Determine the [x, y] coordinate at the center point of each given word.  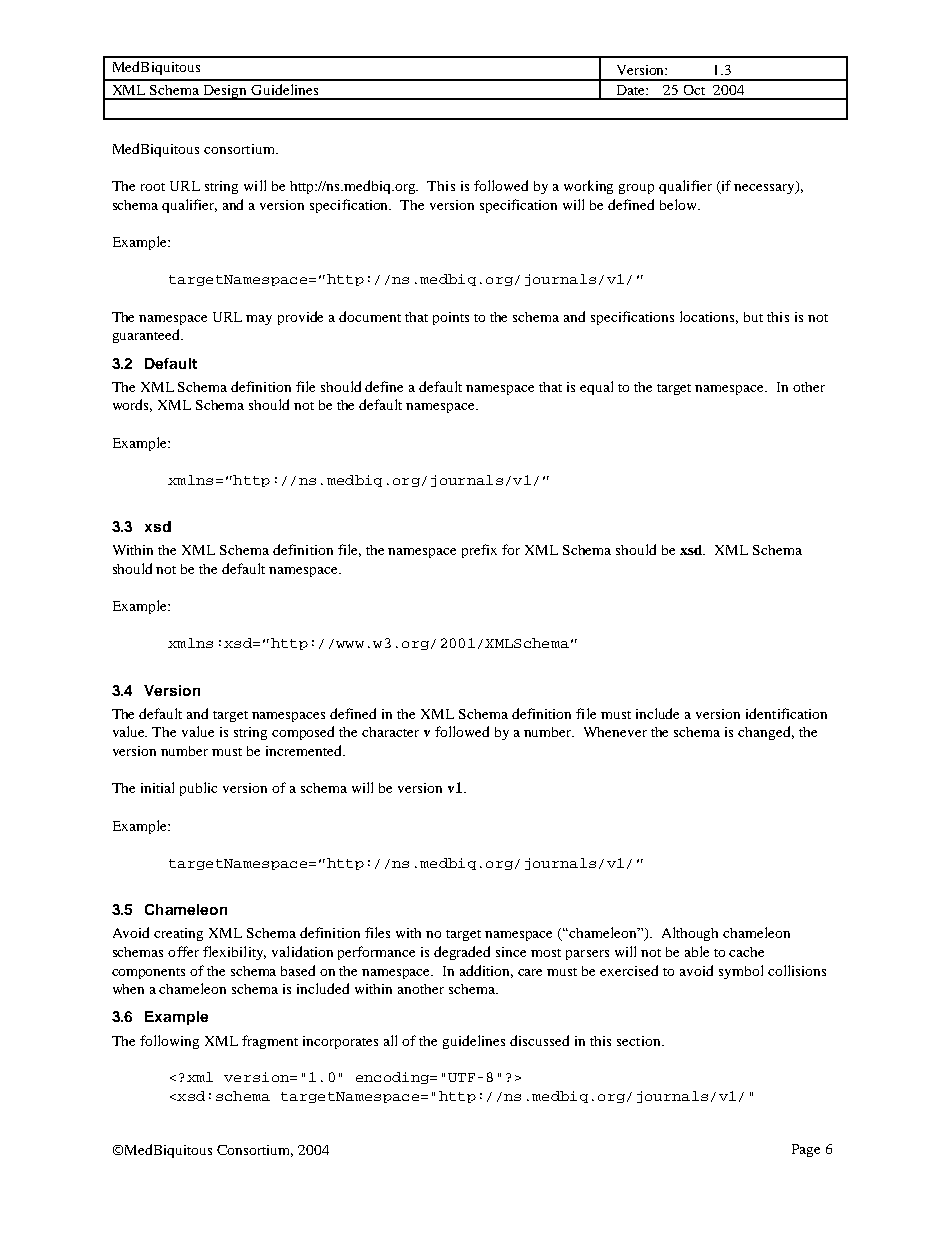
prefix [479, 551]
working [588, 187]
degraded [462, 953]
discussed [539, 1040]
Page [806, 1150]
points [451, 318]
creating [178, 934]
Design [225, 92]
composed [303, 733]
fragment [270, 1042]
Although [690, 934]
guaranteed [147, 336]
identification [786, 713]
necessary [765, 187]
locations [709, 317]
